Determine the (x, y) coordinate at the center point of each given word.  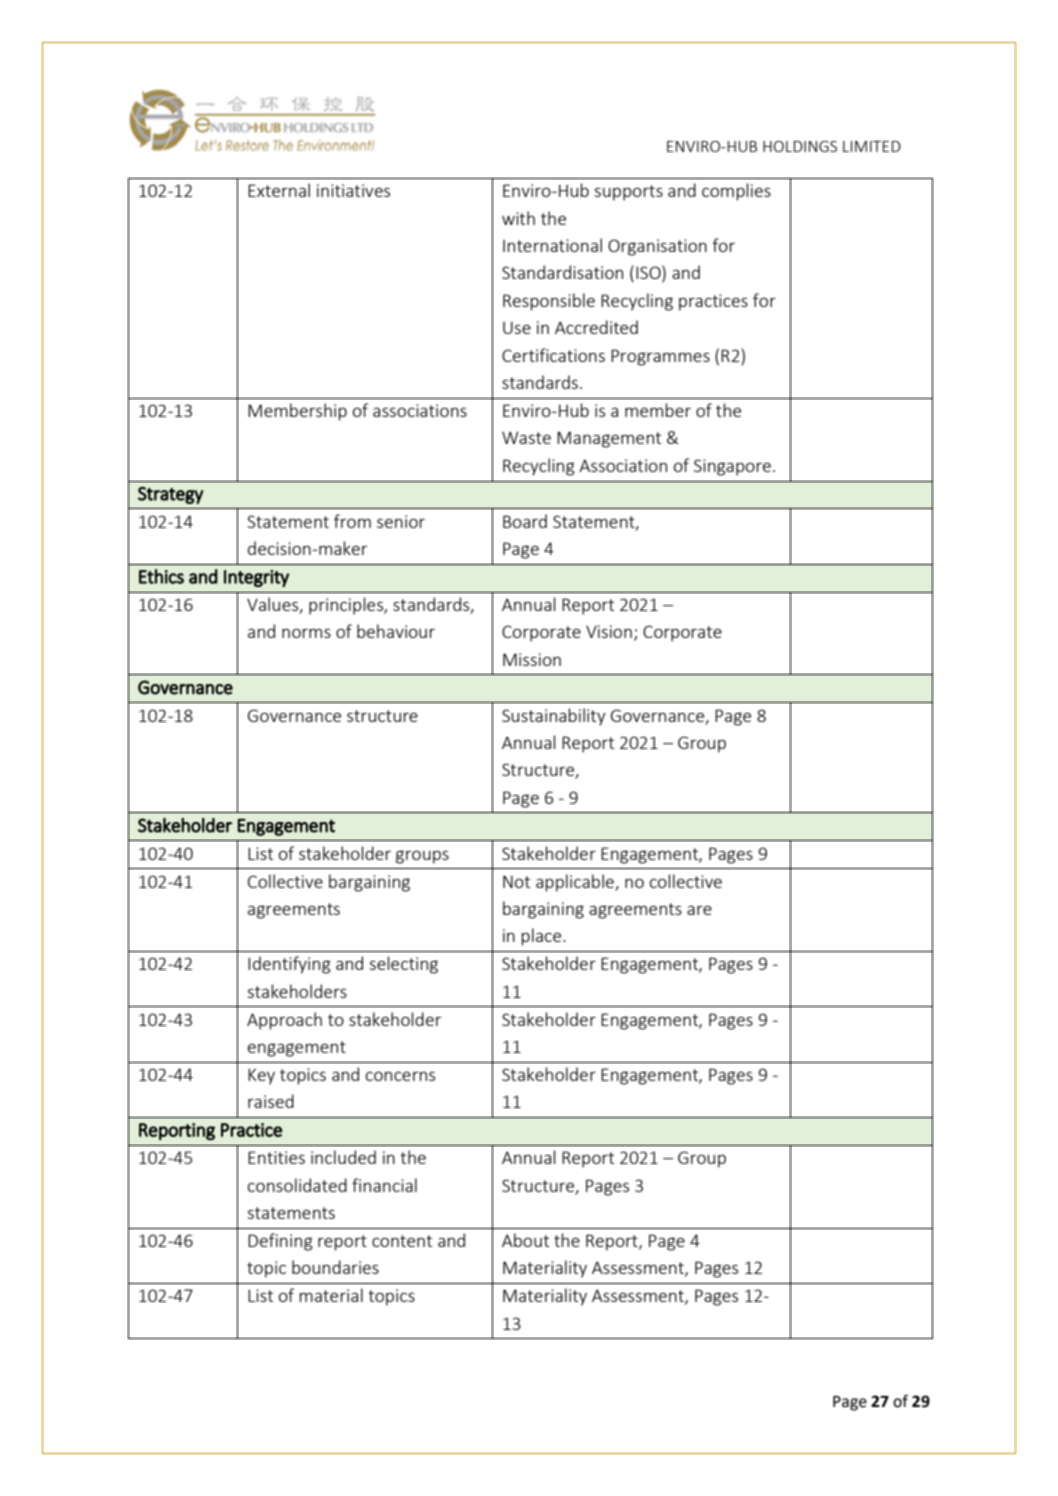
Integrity (256, 578)
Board (525, 521)
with (518, 218)
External (279, 190)
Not (516, 881)
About (525, 1240)
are (699, 910)
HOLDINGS (800, 146)
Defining (280, 1242)
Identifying (289, 965)
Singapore (732, 467)
